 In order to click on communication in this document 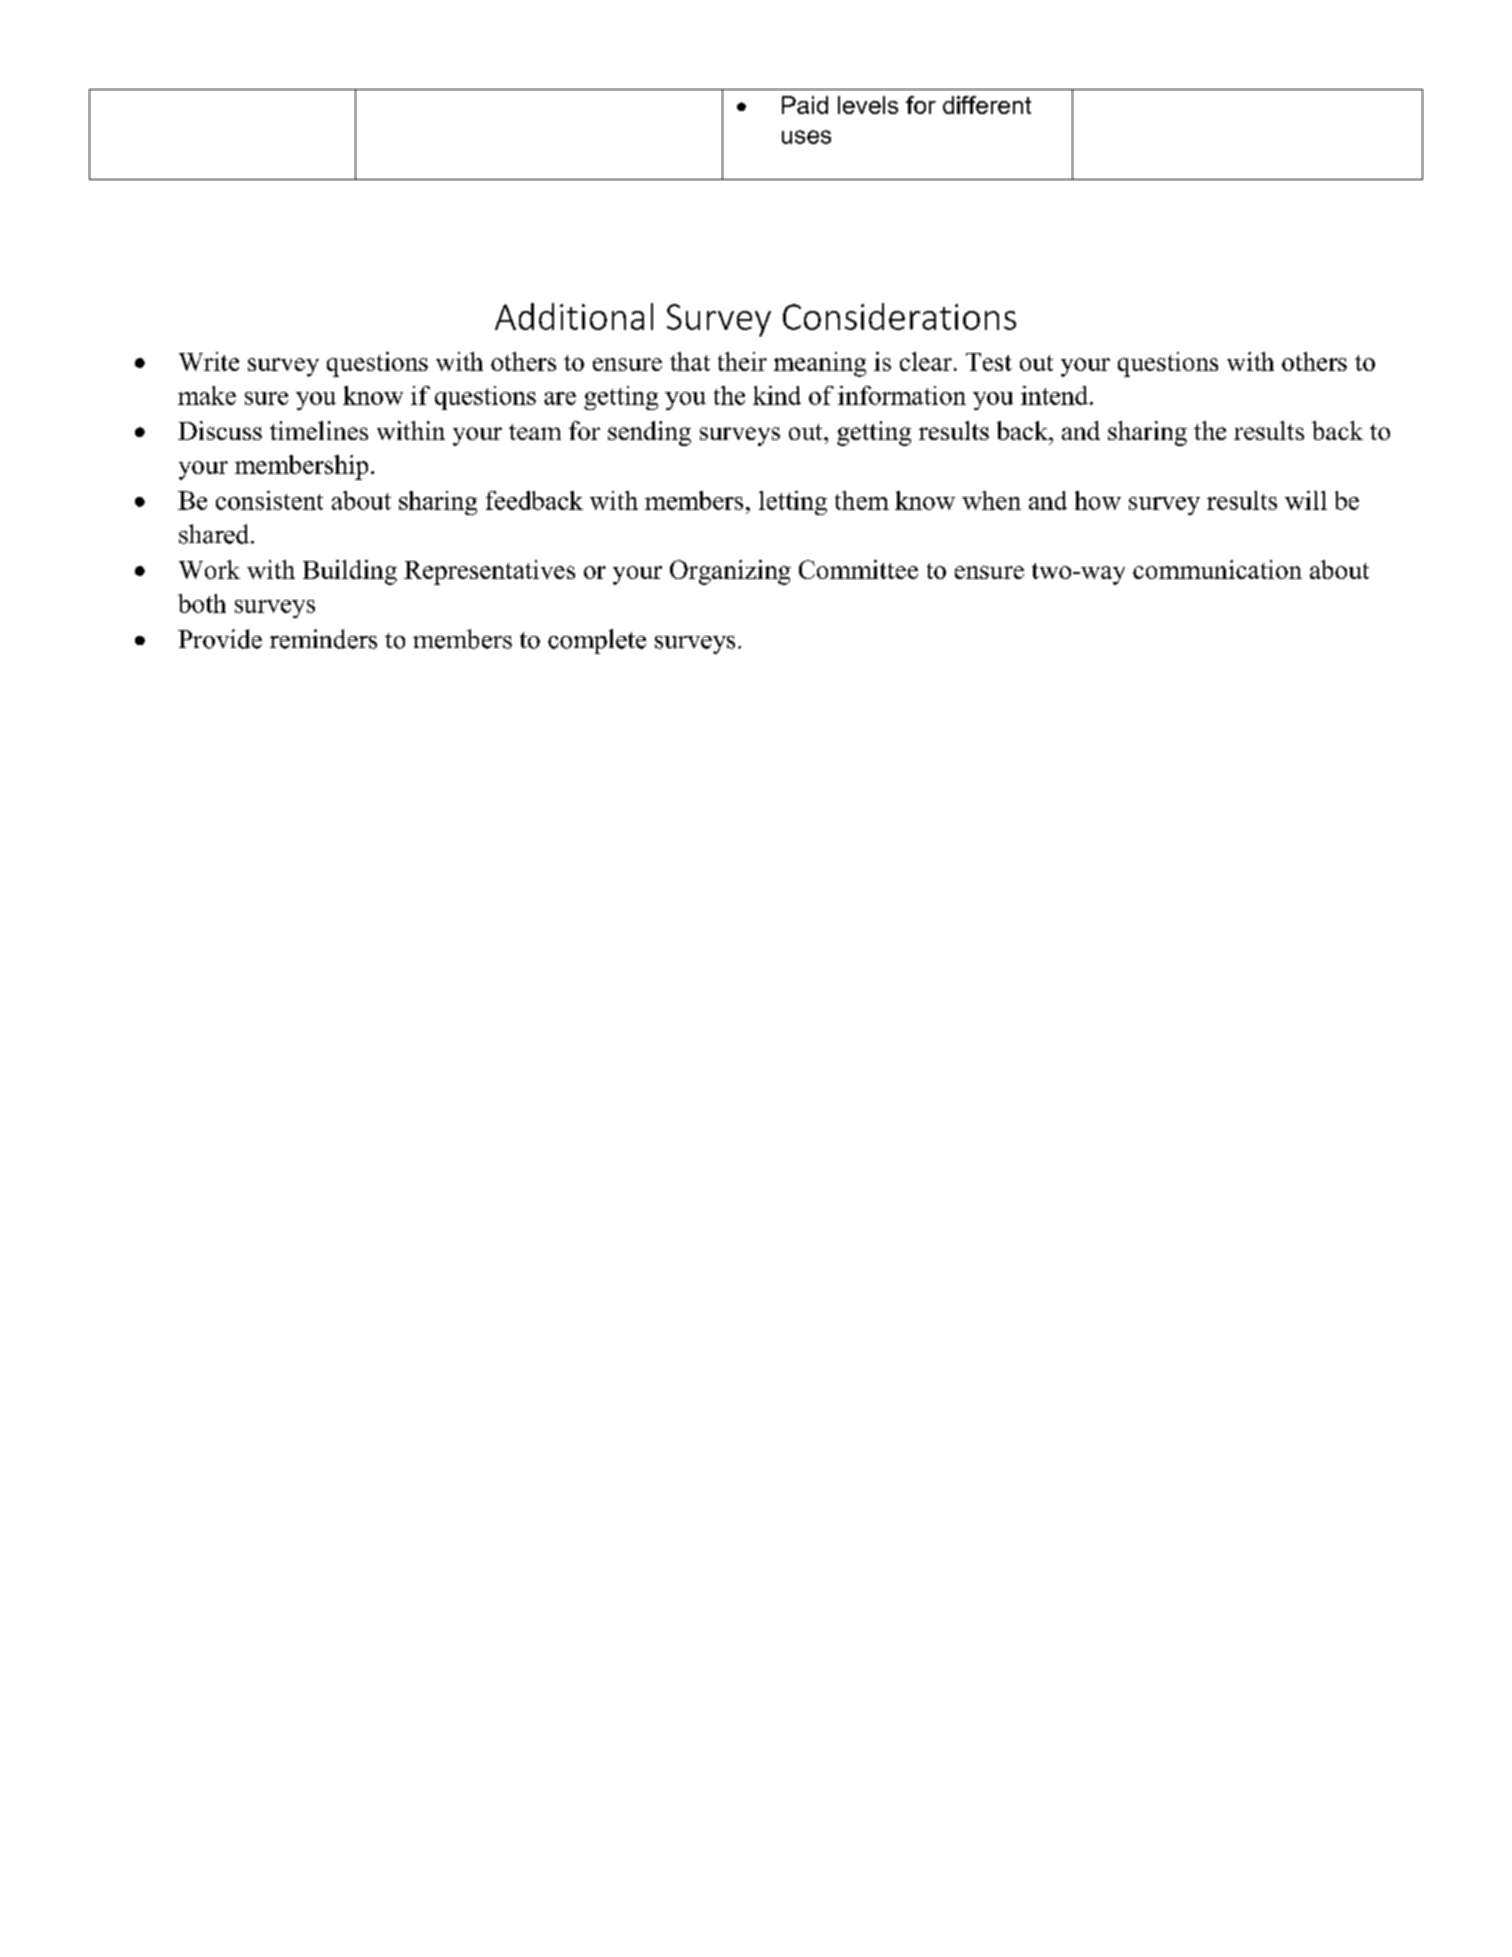, I will do `click(1217, 569)`.
